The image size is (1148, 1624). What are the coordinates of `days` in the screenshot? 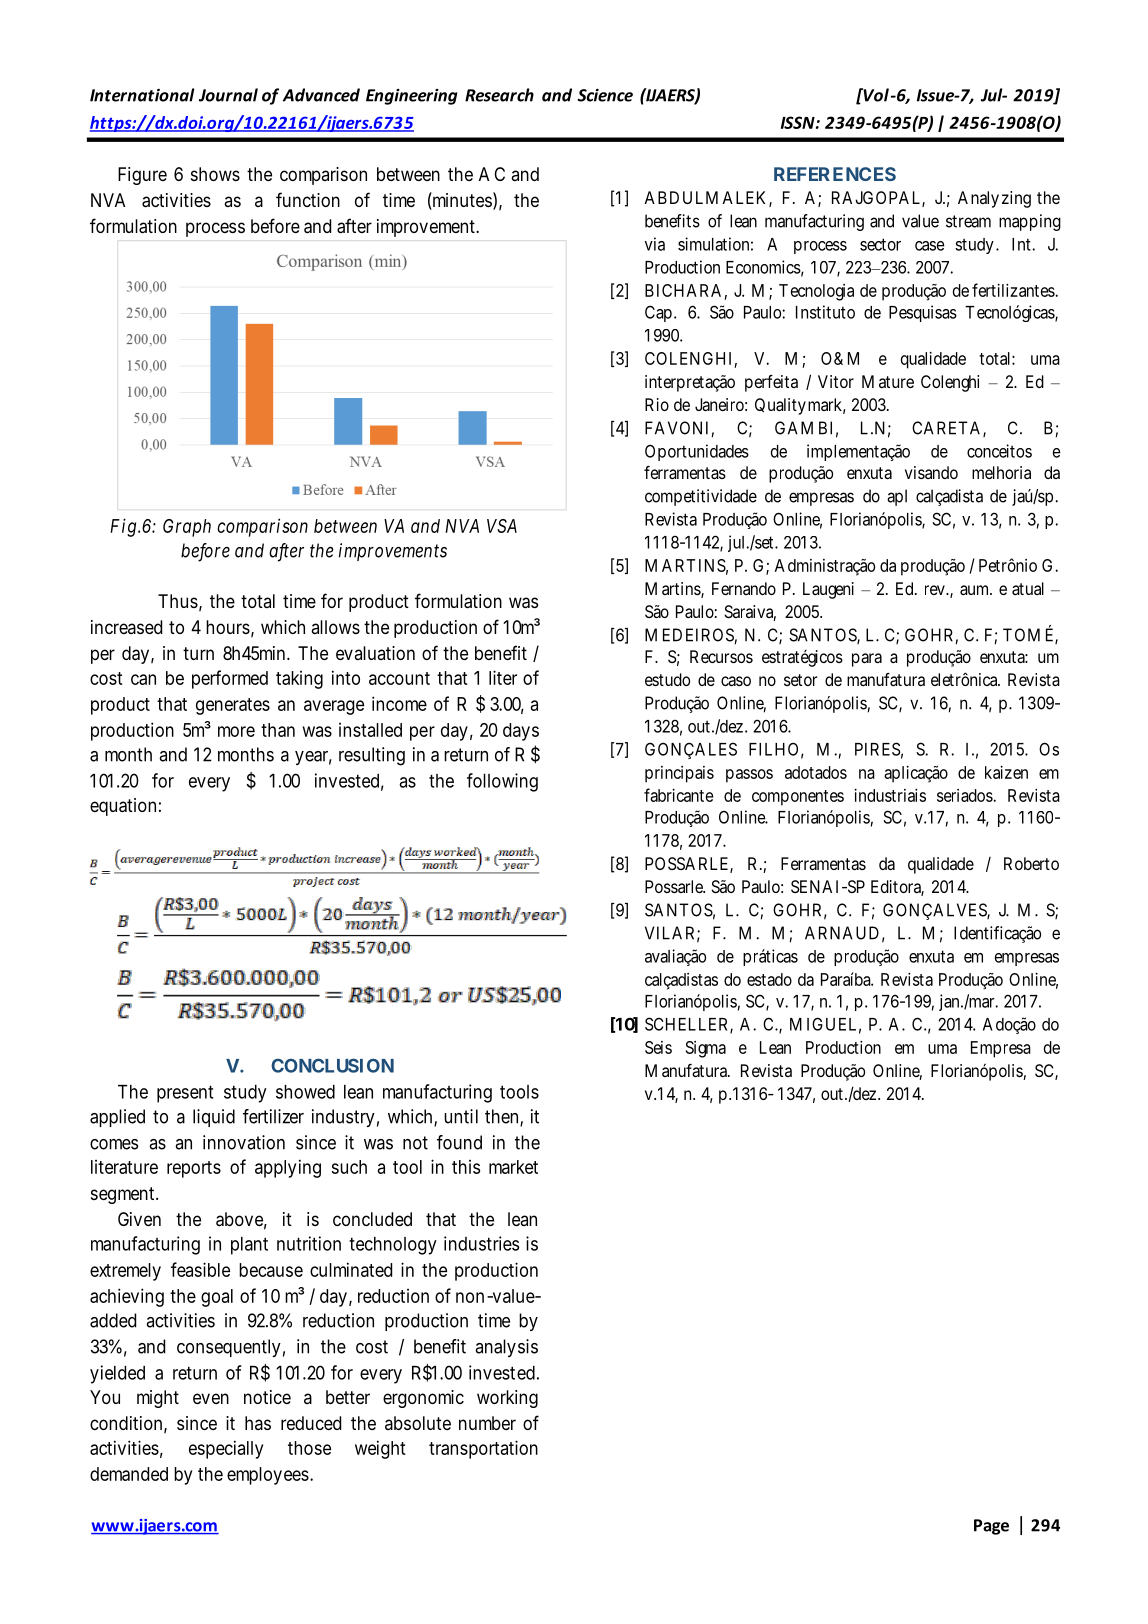 It's located at (521, 732).
